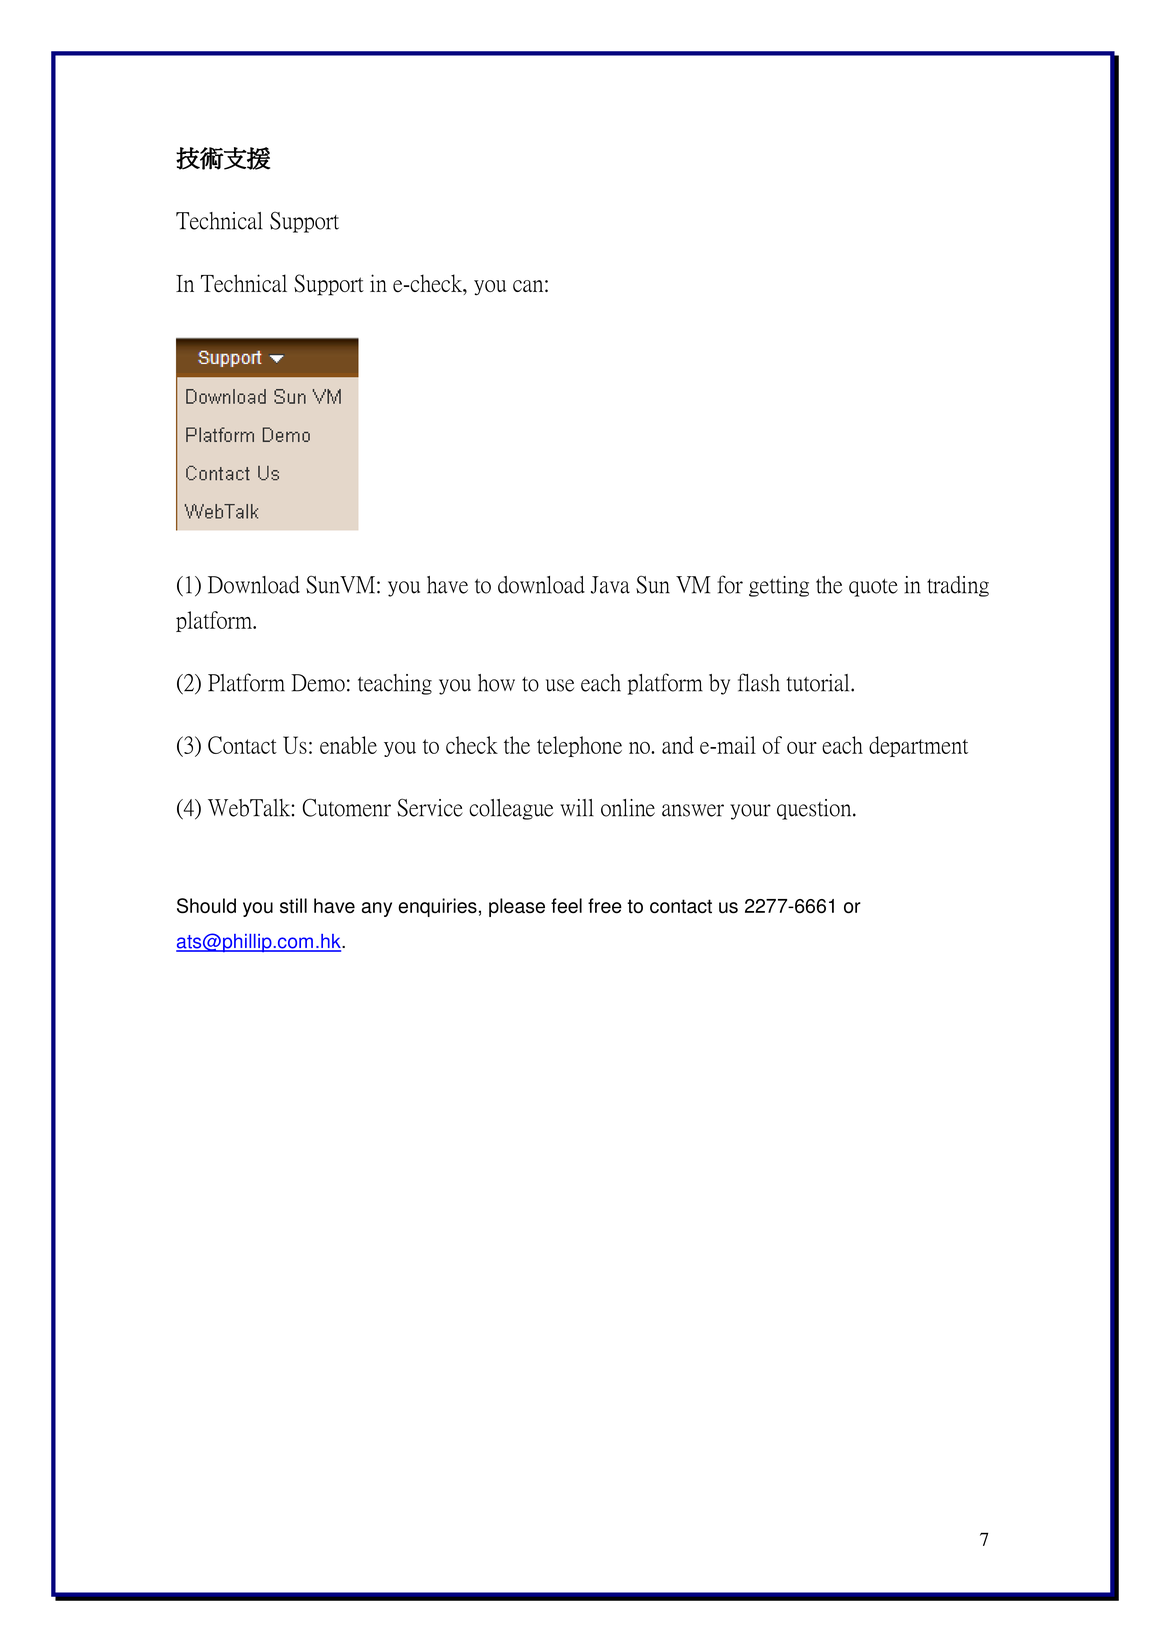  I want to click on free, so click(605, 906).
